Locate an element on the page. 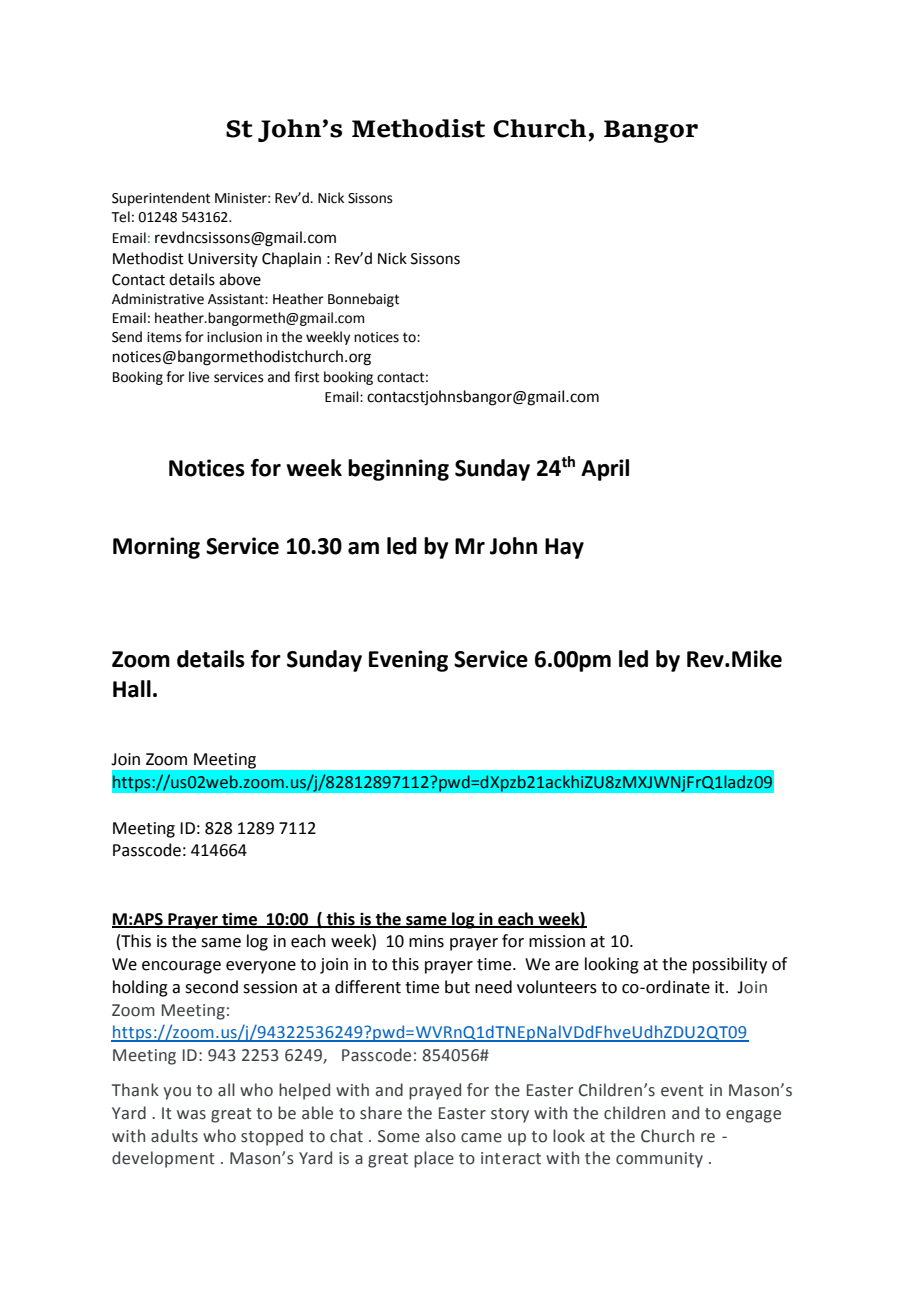 This image has width=924, height=1308. Hall is located at coordinates (132, 689).
